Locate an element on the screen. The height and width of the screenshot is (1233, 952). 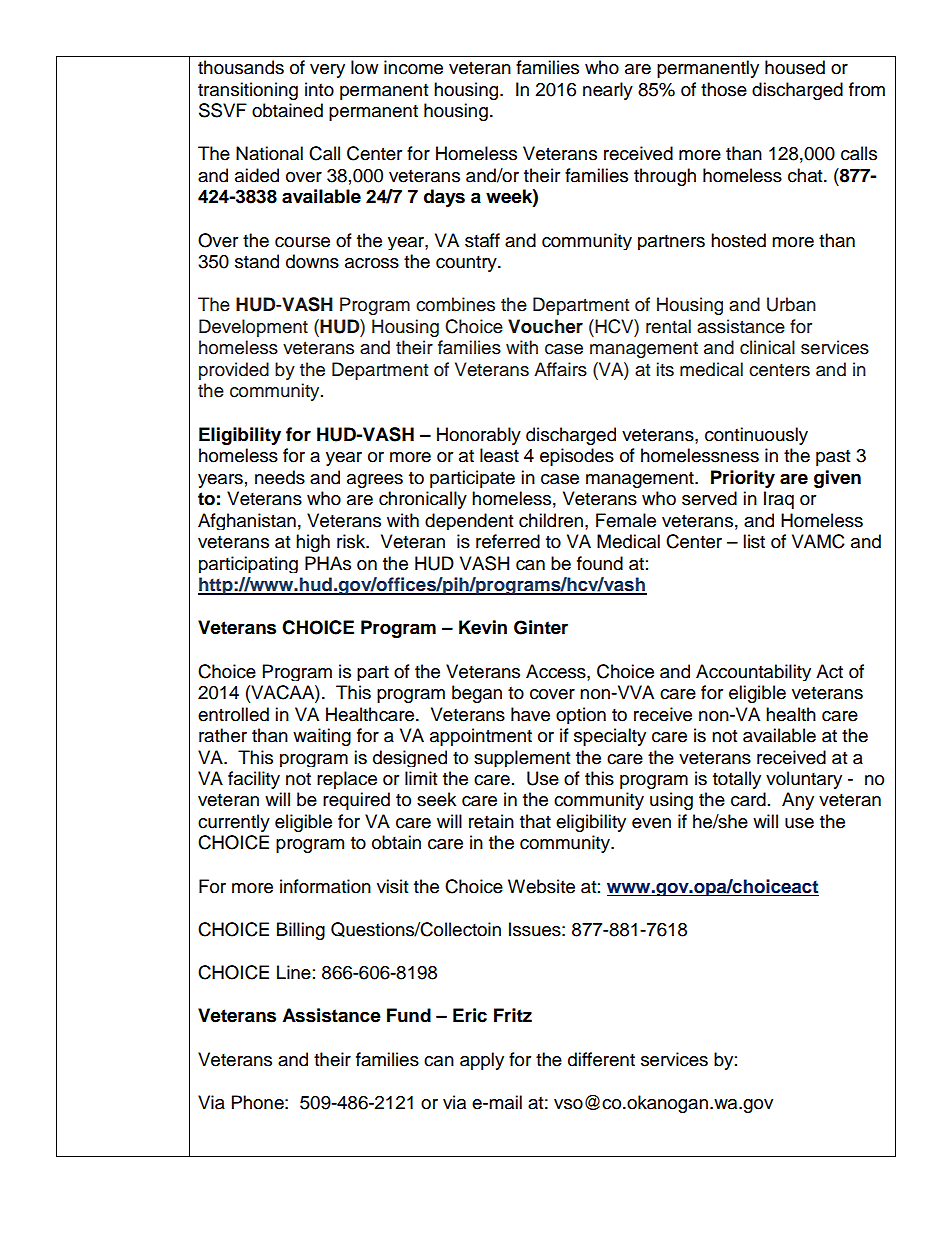
housed is located at coordinates (795, 67).
